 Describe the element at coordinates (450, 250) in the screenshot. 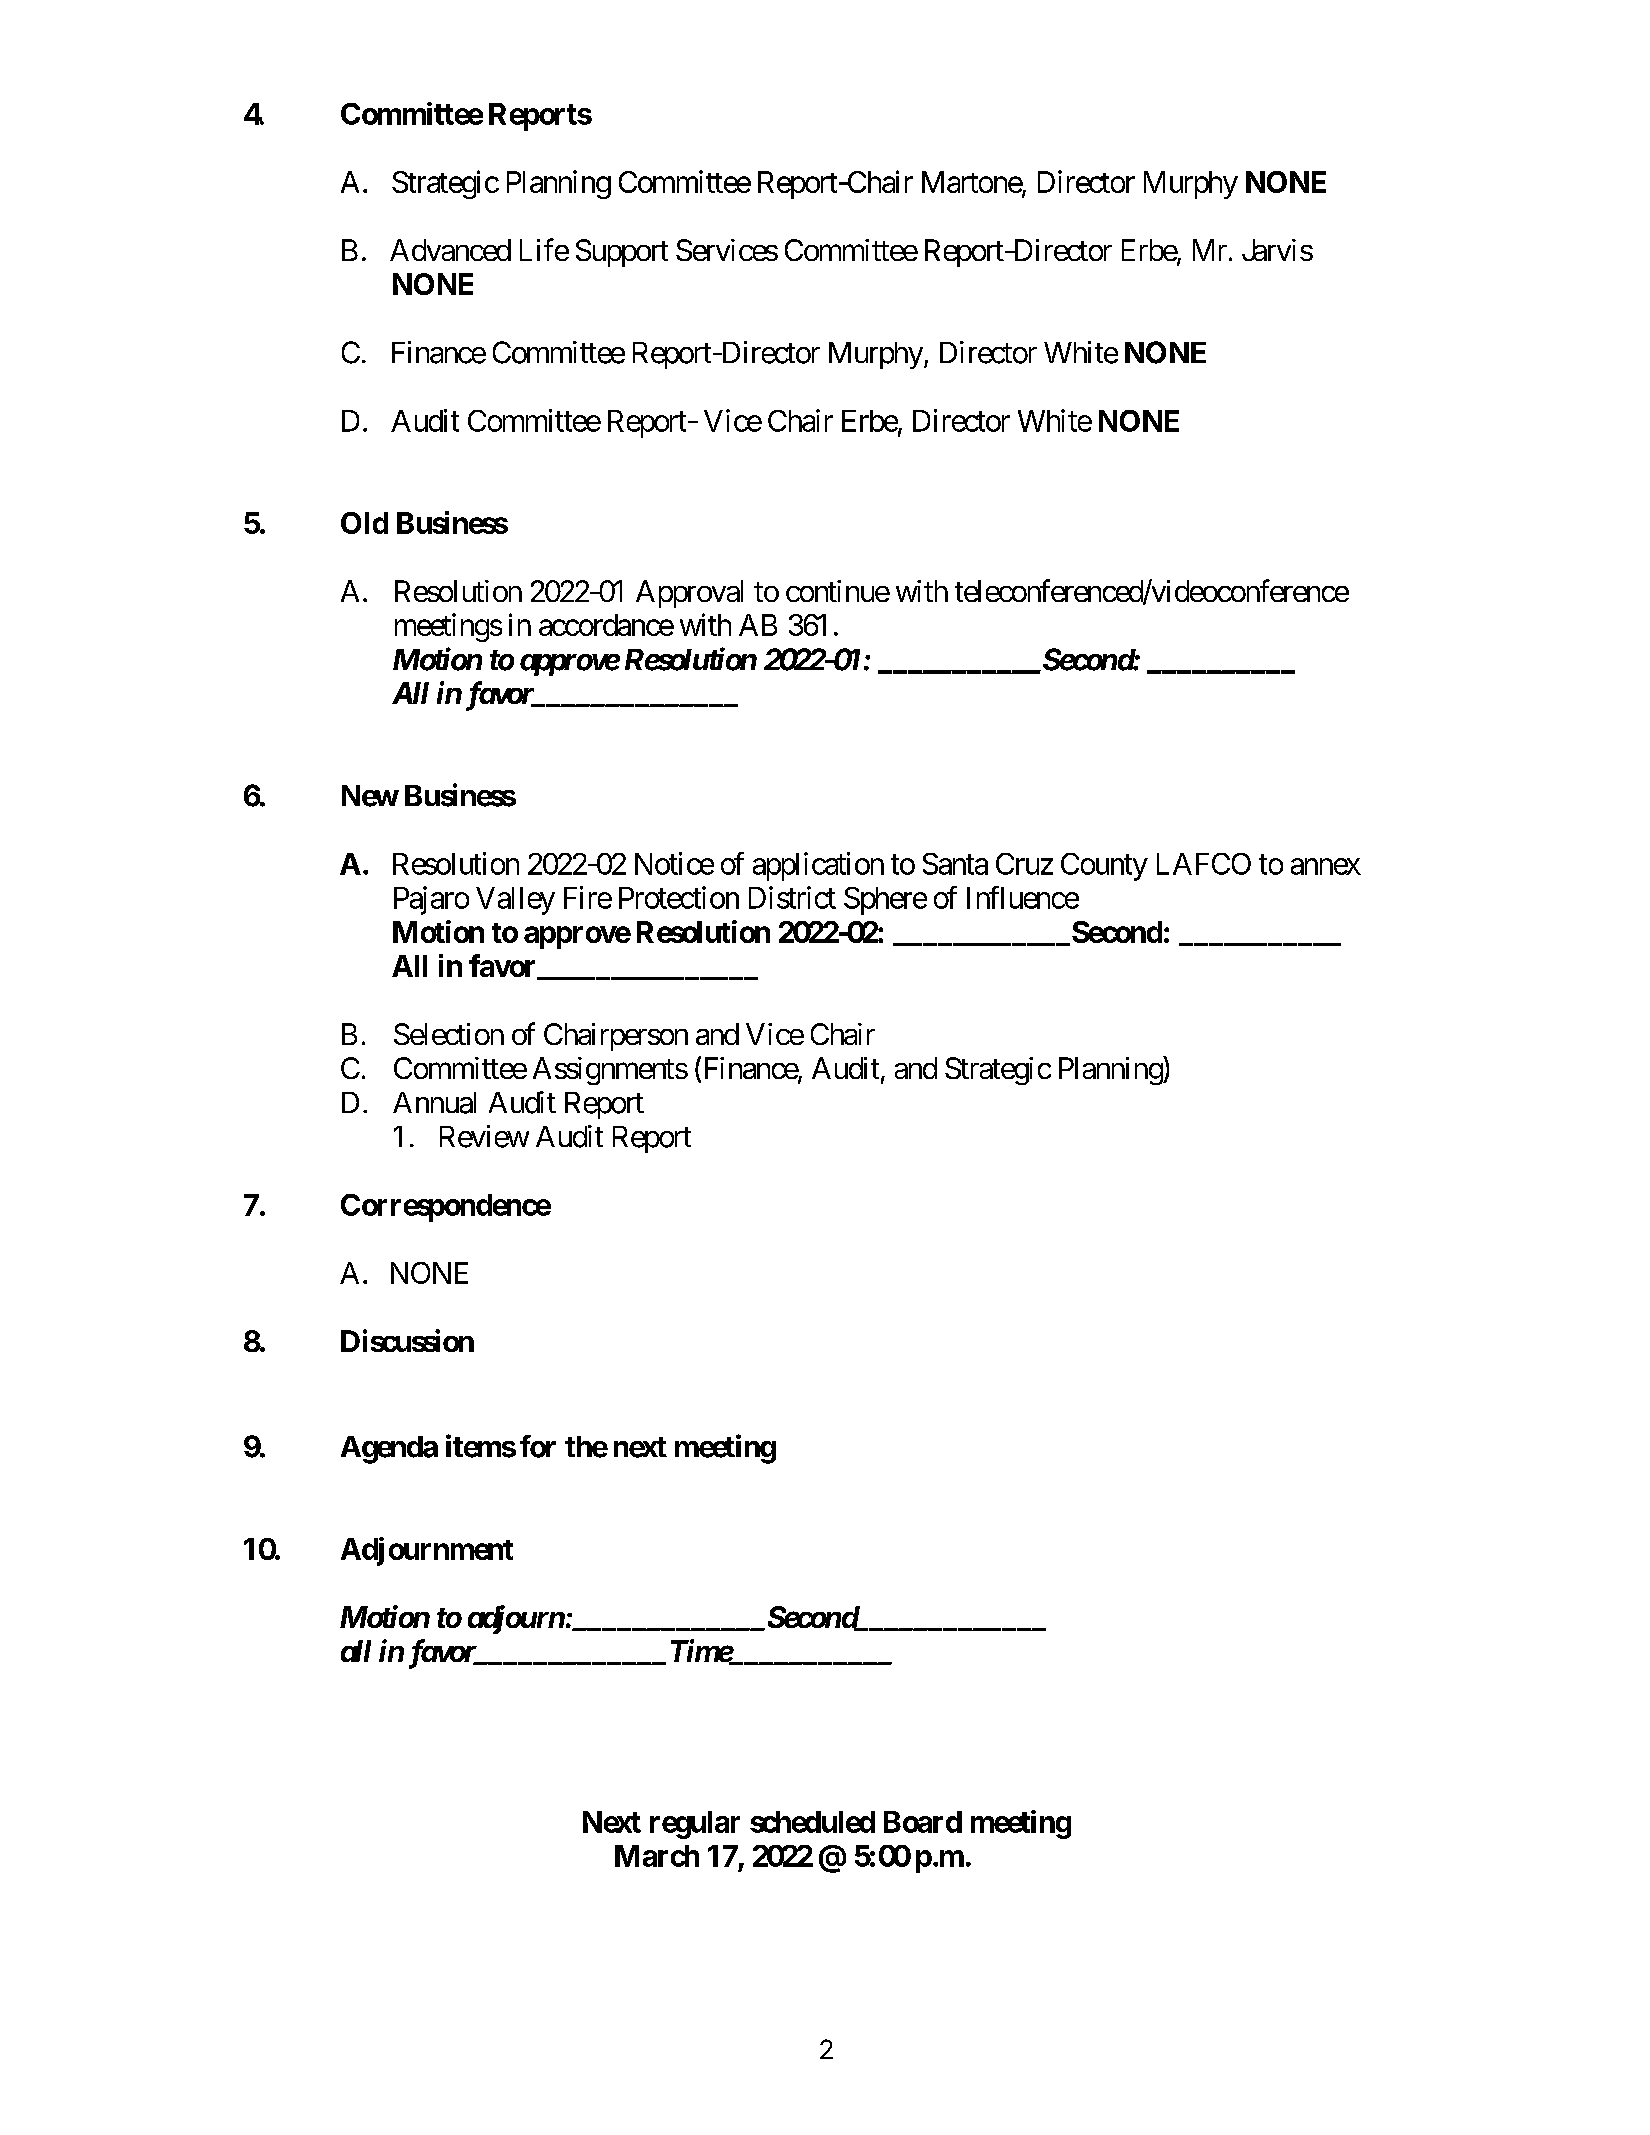

I see `Advanced` at that location.
